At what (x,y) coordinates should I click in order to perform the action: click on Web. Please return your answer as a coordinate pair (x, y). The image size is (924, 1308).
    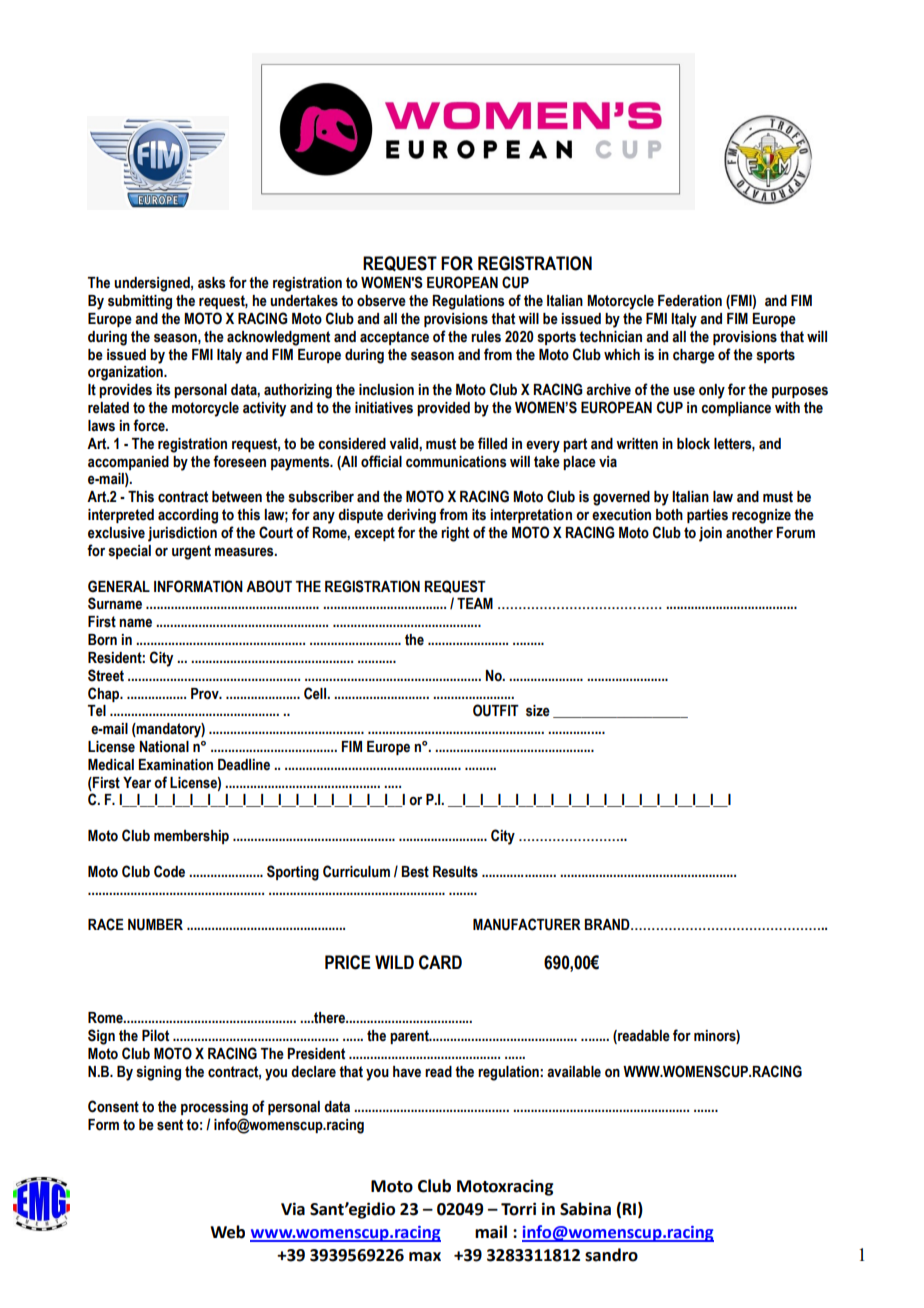
    Looking at the image, I should click on (227, 1232).
